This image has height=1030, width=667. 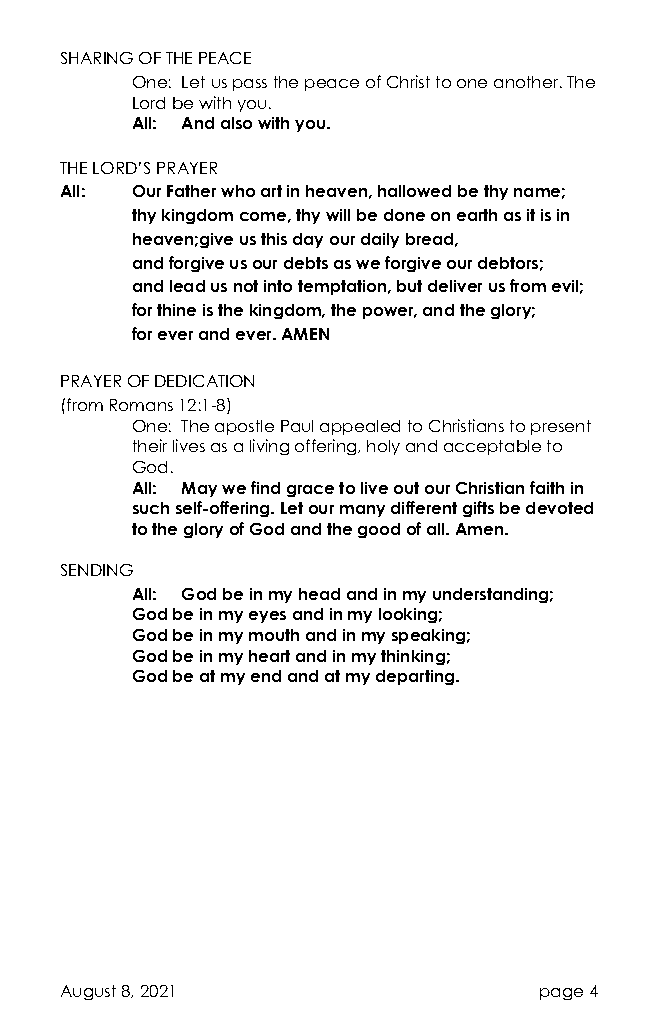 What do you see at coordinates (527, 82) in the image?
I see `another` at bounding box center [527, 82].
